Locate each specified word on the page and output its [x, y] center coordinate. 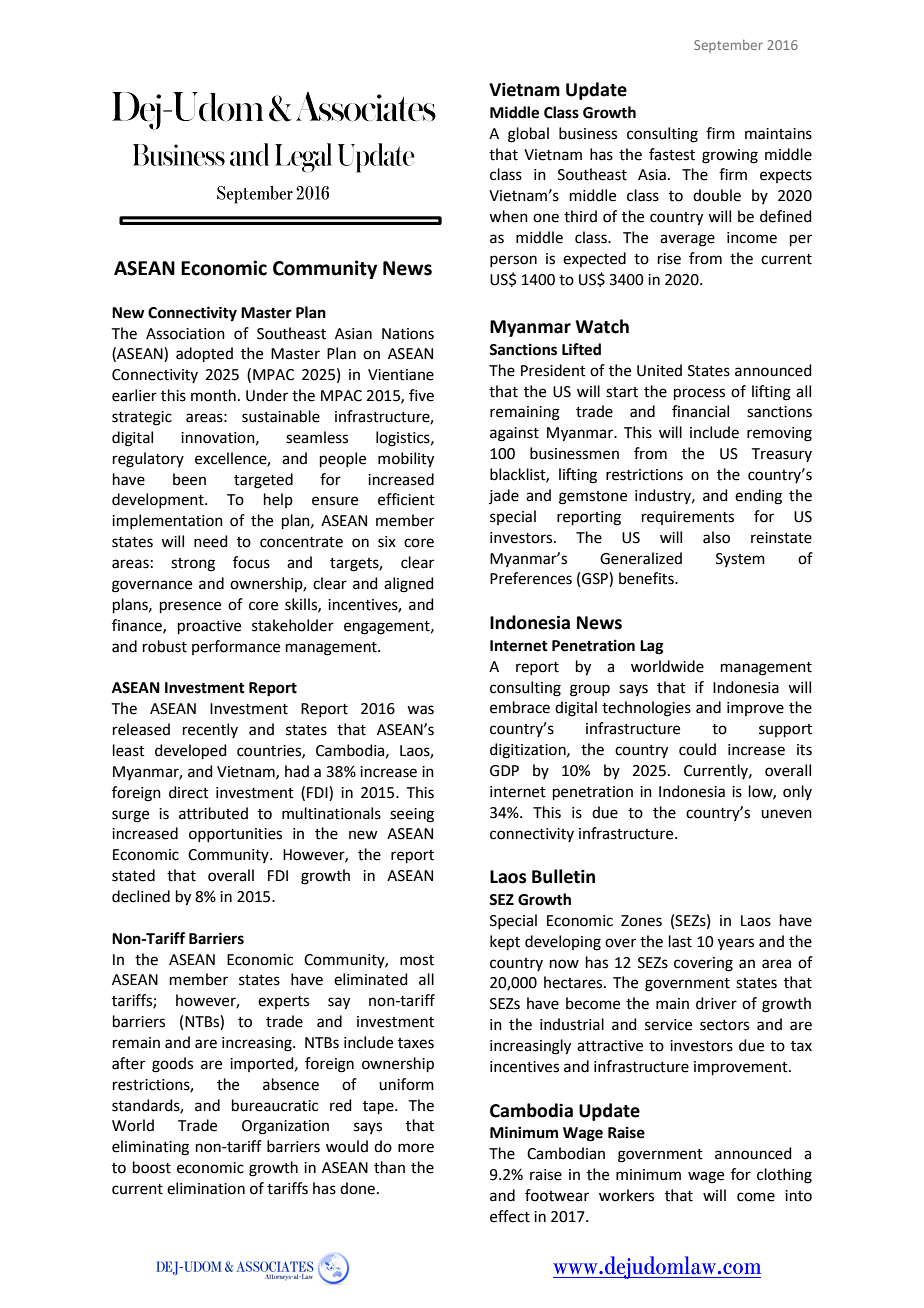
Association [185, 334]
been [189, 479]
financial [700, 411]
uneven [786, 814]
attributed [213, 813]
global [528, 135]
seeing [412, 815]
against [514, 434]
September [728, 46]
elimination [206, 1188]
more [416, 1148]
